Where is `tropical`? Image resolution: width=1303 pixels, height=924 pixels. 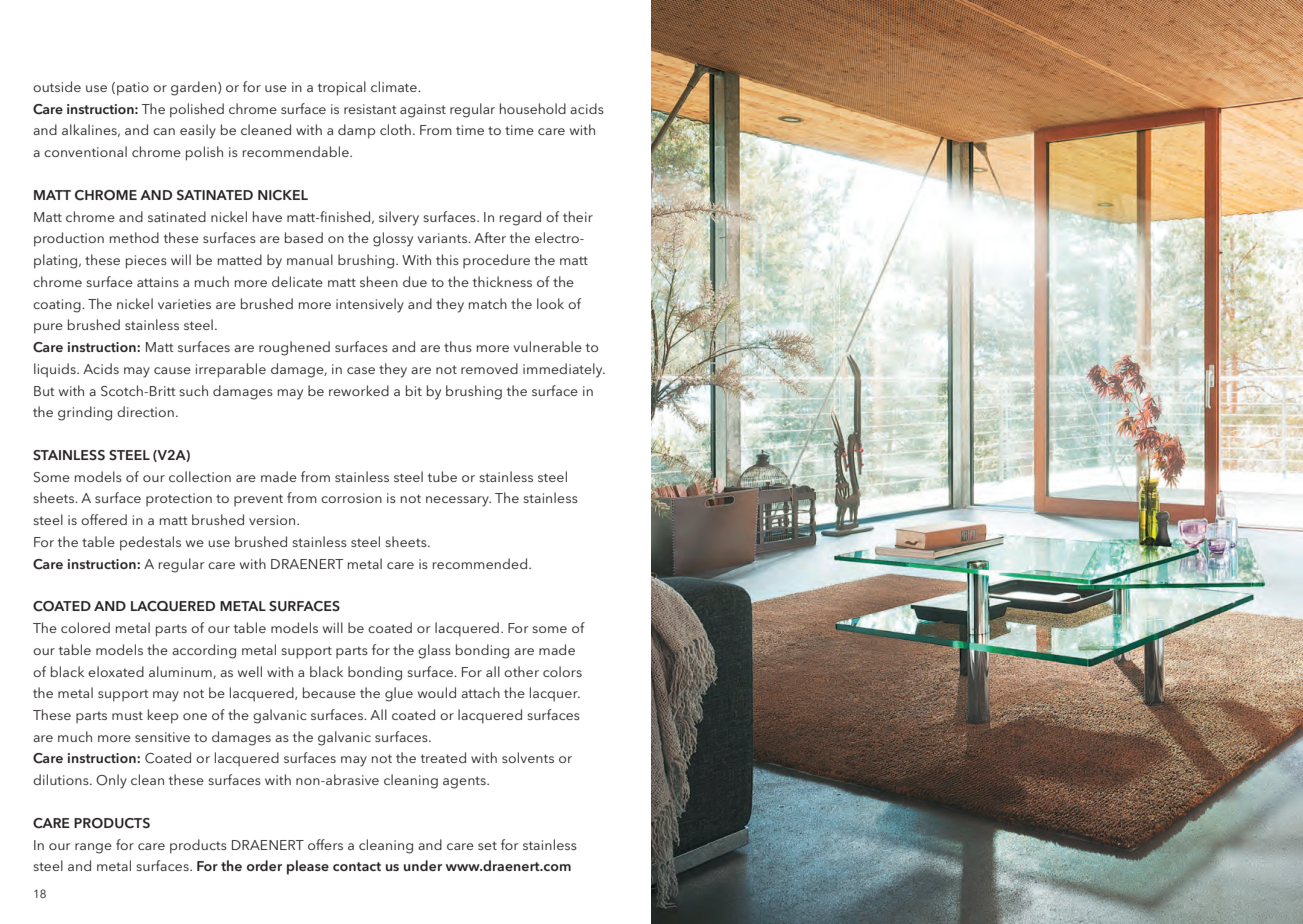
tropical is located at coordinates (342, 88).
